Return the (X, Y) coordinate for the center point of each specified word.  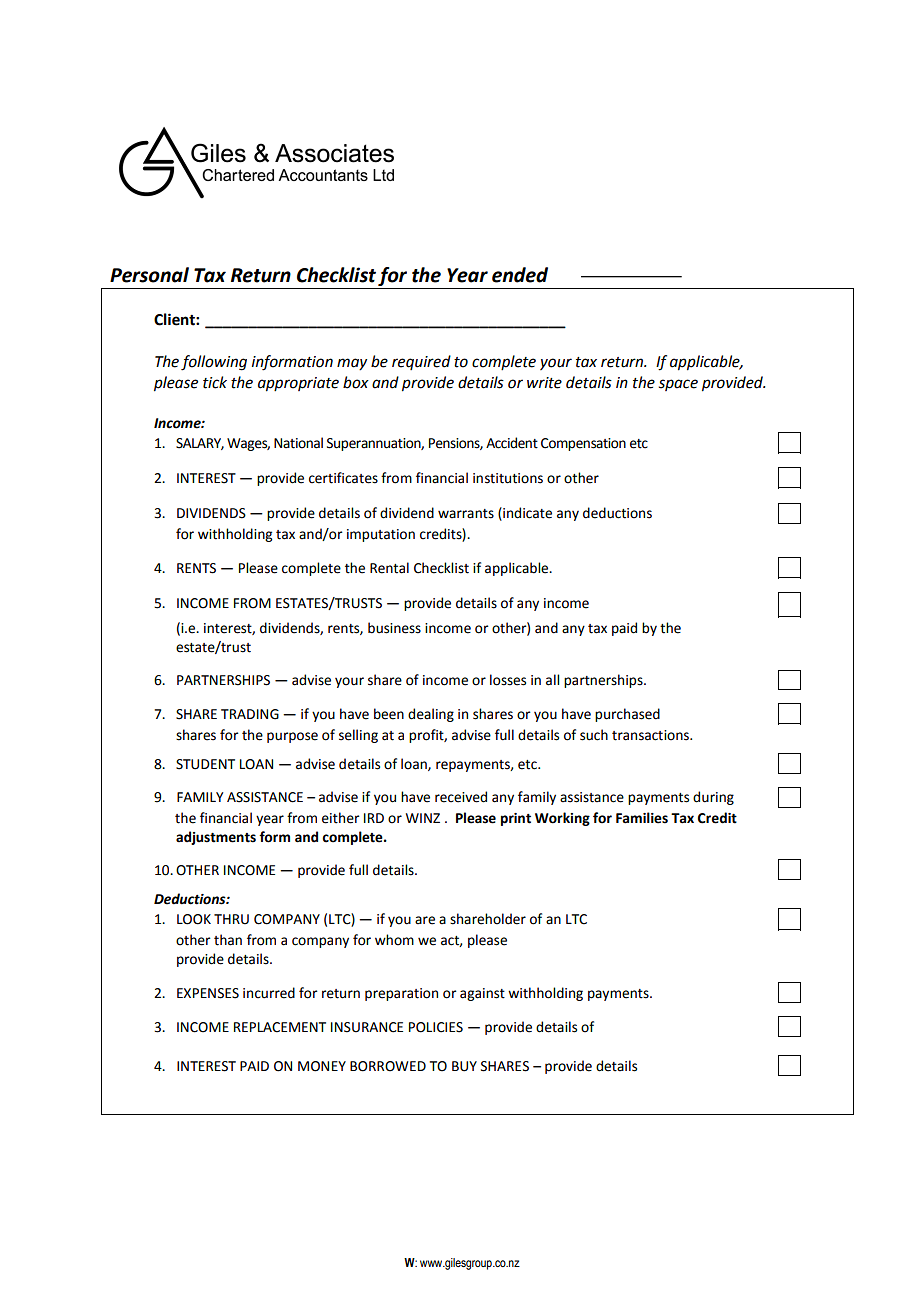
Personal (149, 275)
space (678, 385)
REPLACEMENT (280, 1027)
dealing (431, 715)
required (421, 362)
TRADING (250, 714)
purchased (627, 715)
